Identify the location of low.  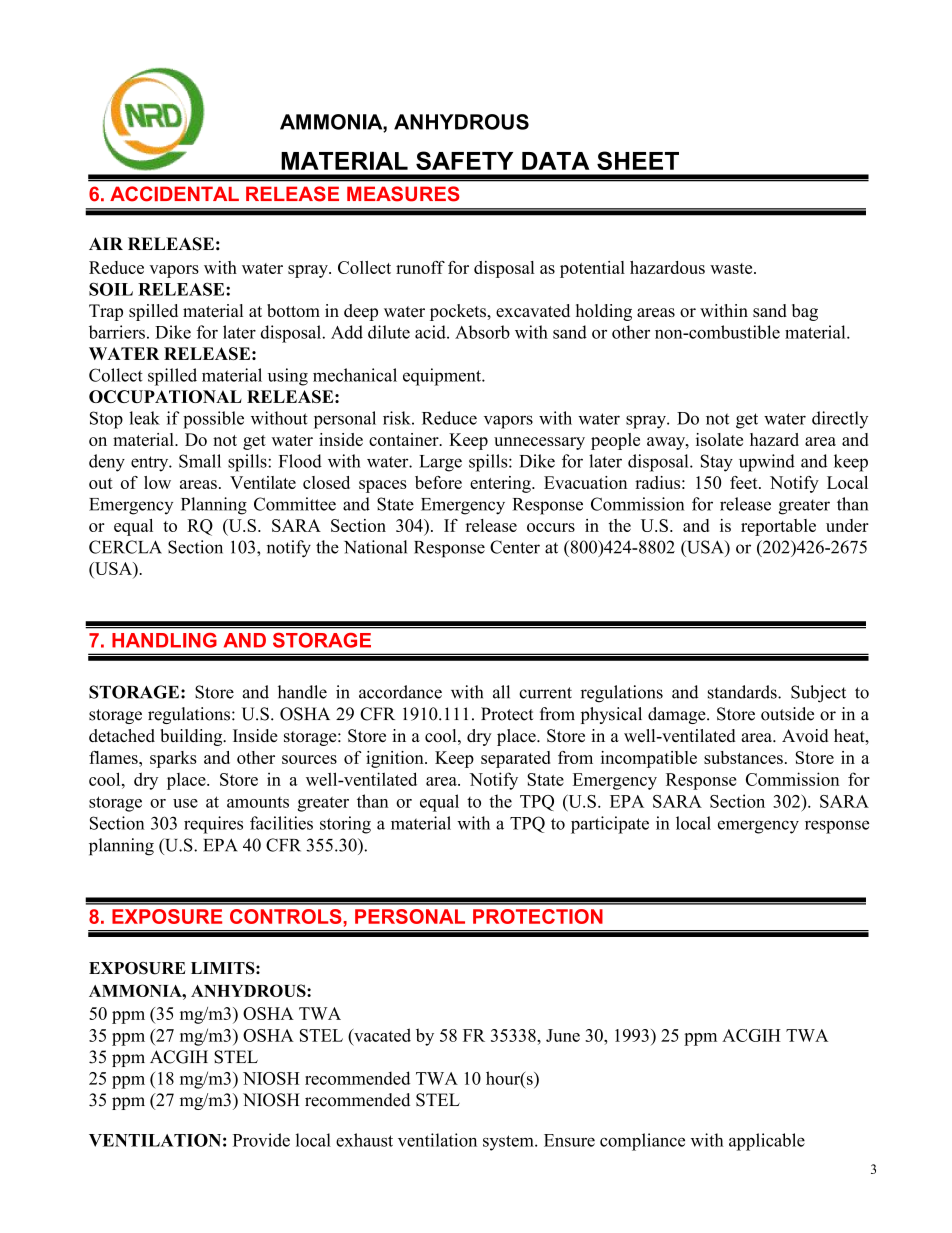
(157, 482).
